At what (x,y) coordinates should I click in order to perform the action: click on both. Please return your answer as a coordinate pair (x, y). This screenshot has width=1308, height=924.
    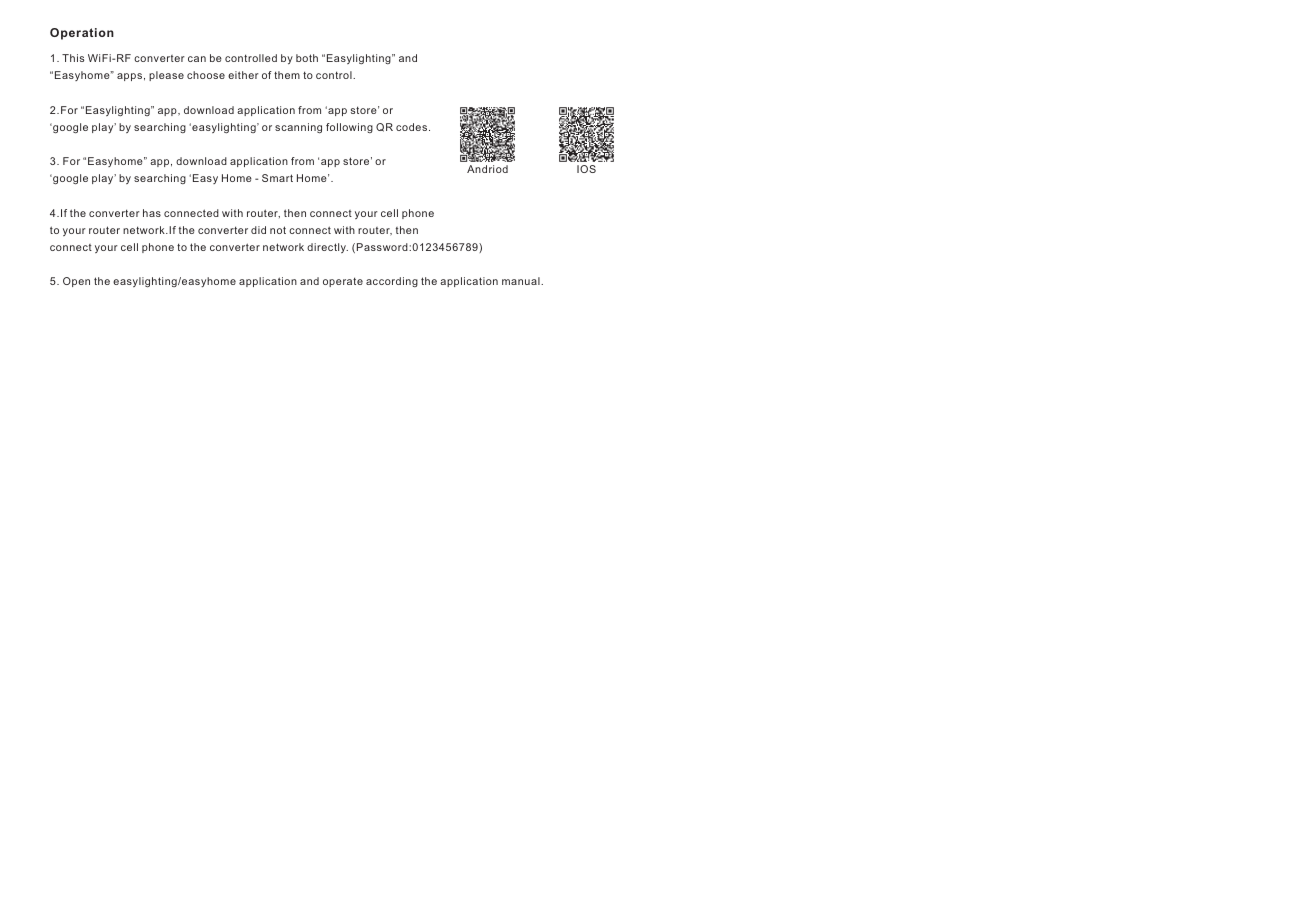
    Looking at the image, I should click on (307, 58).
